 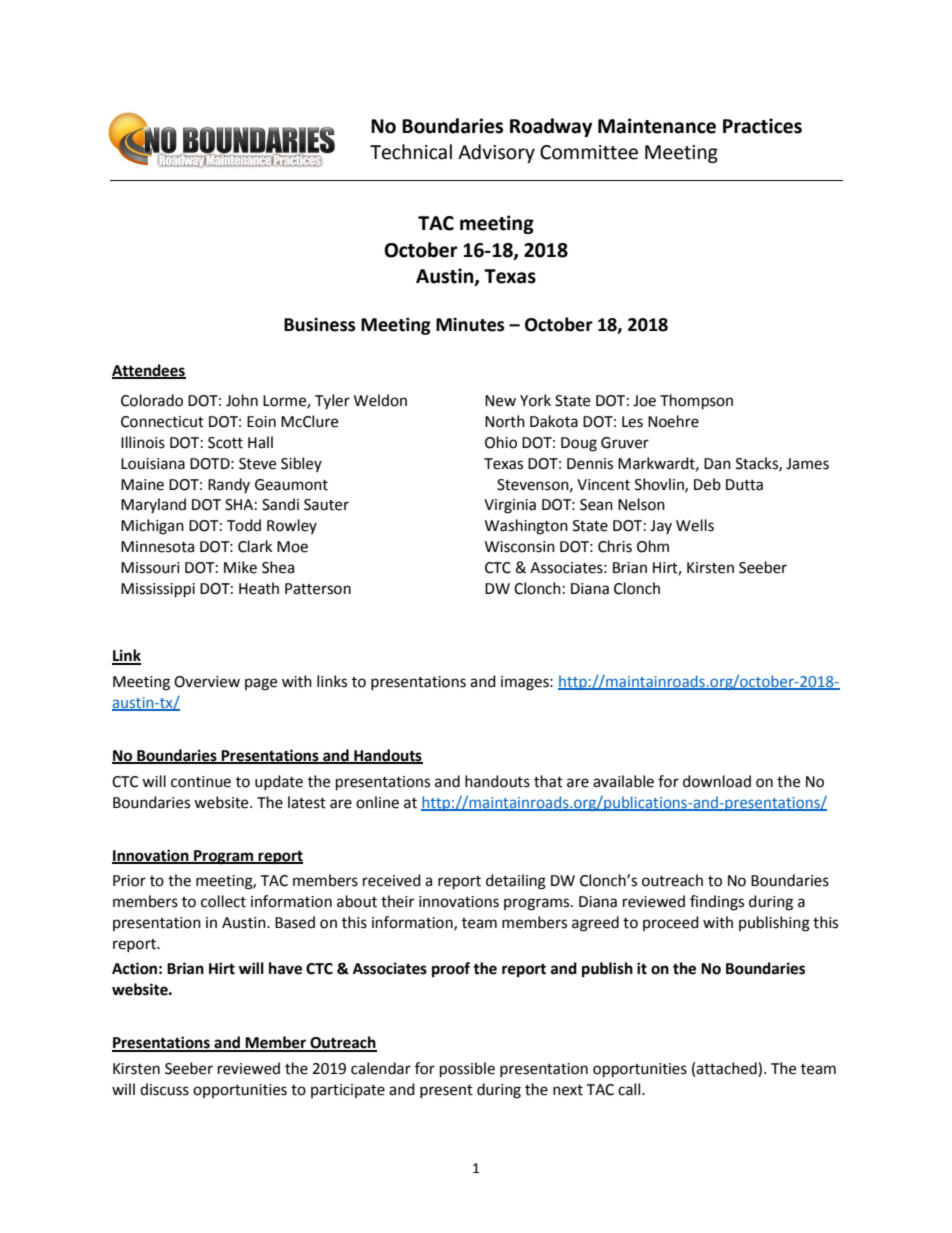 What do you see at coordinates (727, 1069) in the screenshot?
I see `attached` at bounding box center [727, 1069].
